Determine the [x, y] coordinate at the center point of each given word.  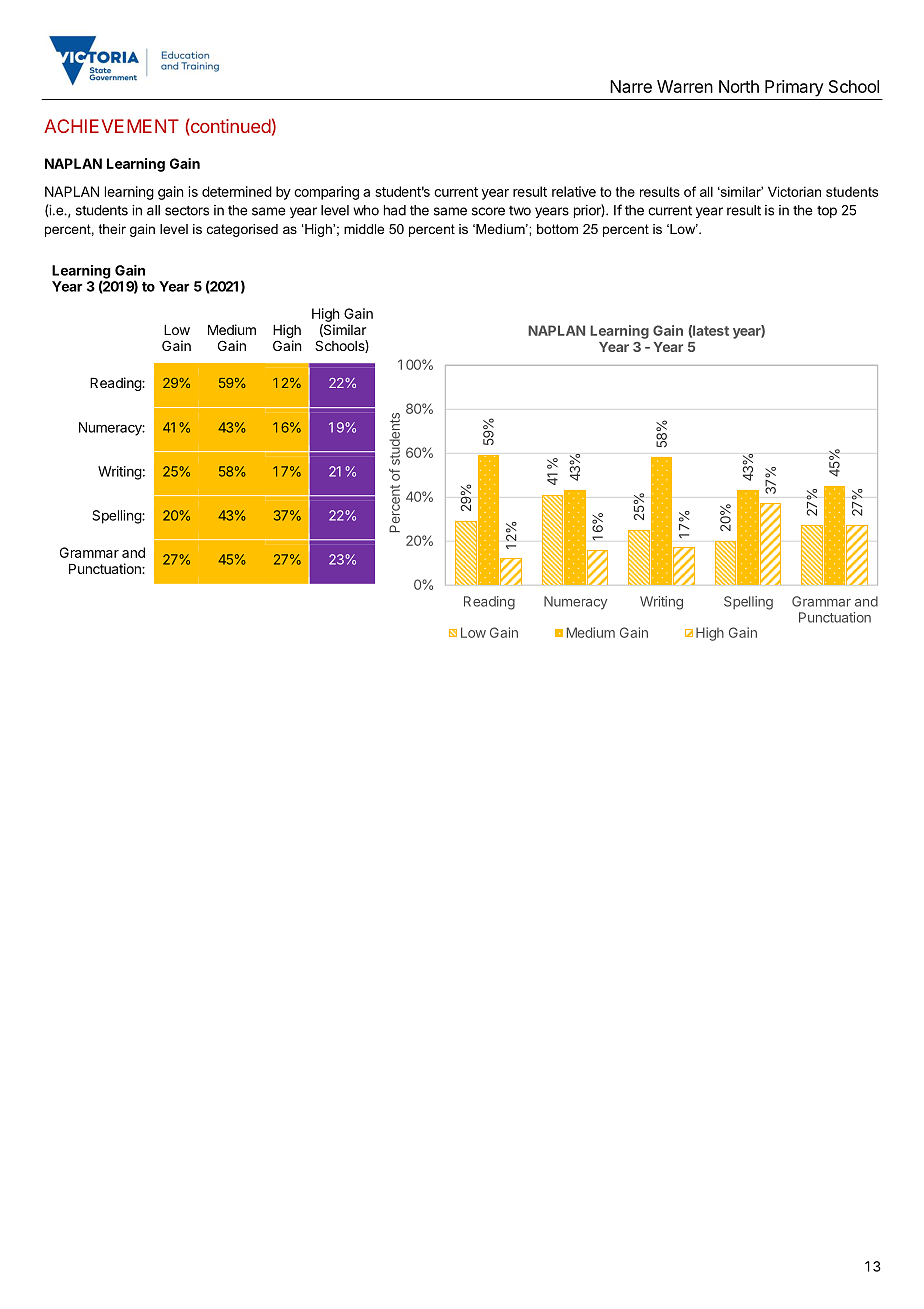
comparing [326, 193]
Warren [685, 86]
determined [237, 191]
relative [574, 191]
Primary [794, 88]
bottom [557, 229]
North [739, 86]
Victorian [794, 191]
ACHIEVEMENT [111, 126]
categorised [242, 230]
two [520, 211]
